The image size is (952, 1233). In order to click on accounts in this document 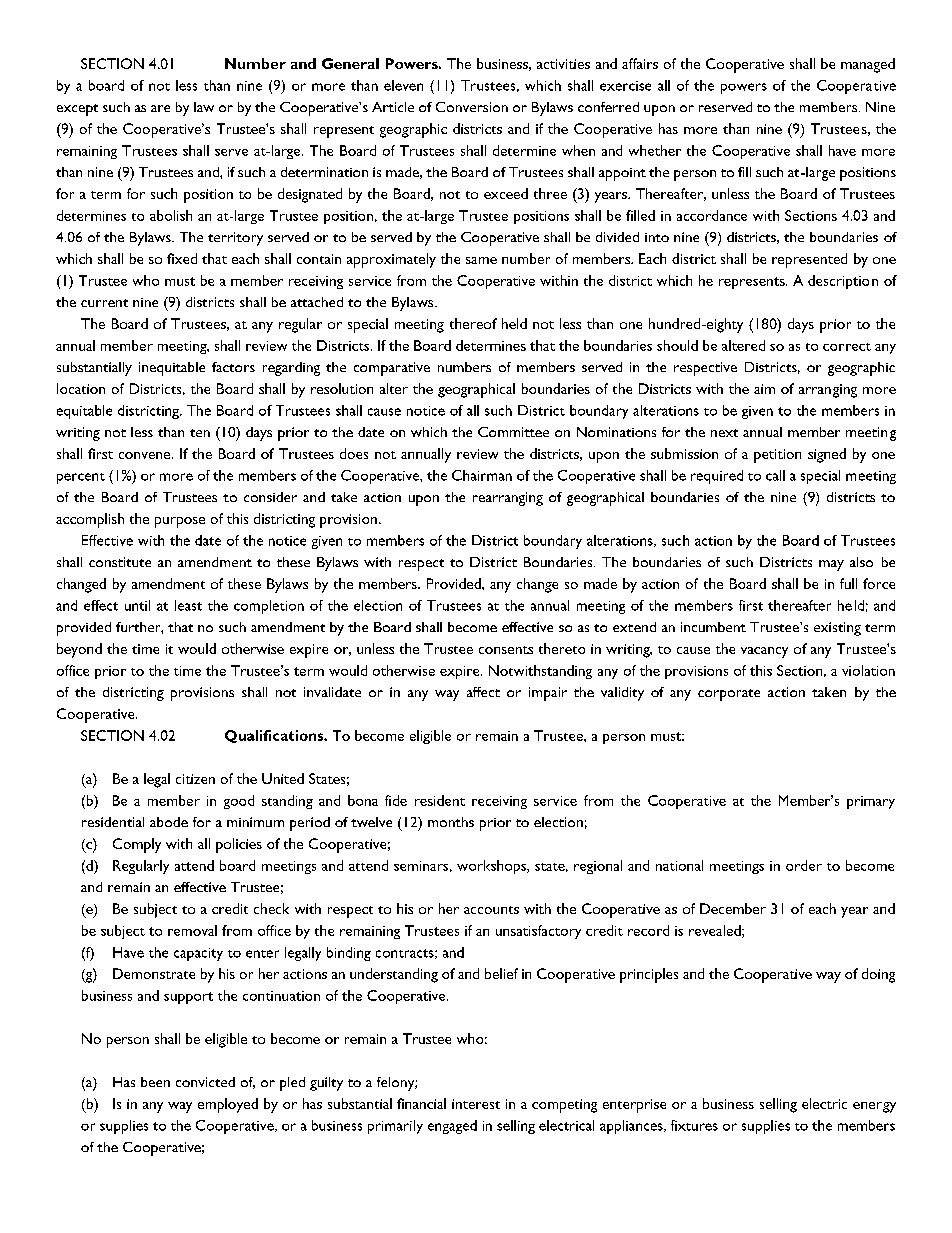, I will do `click(491, 910)`.
